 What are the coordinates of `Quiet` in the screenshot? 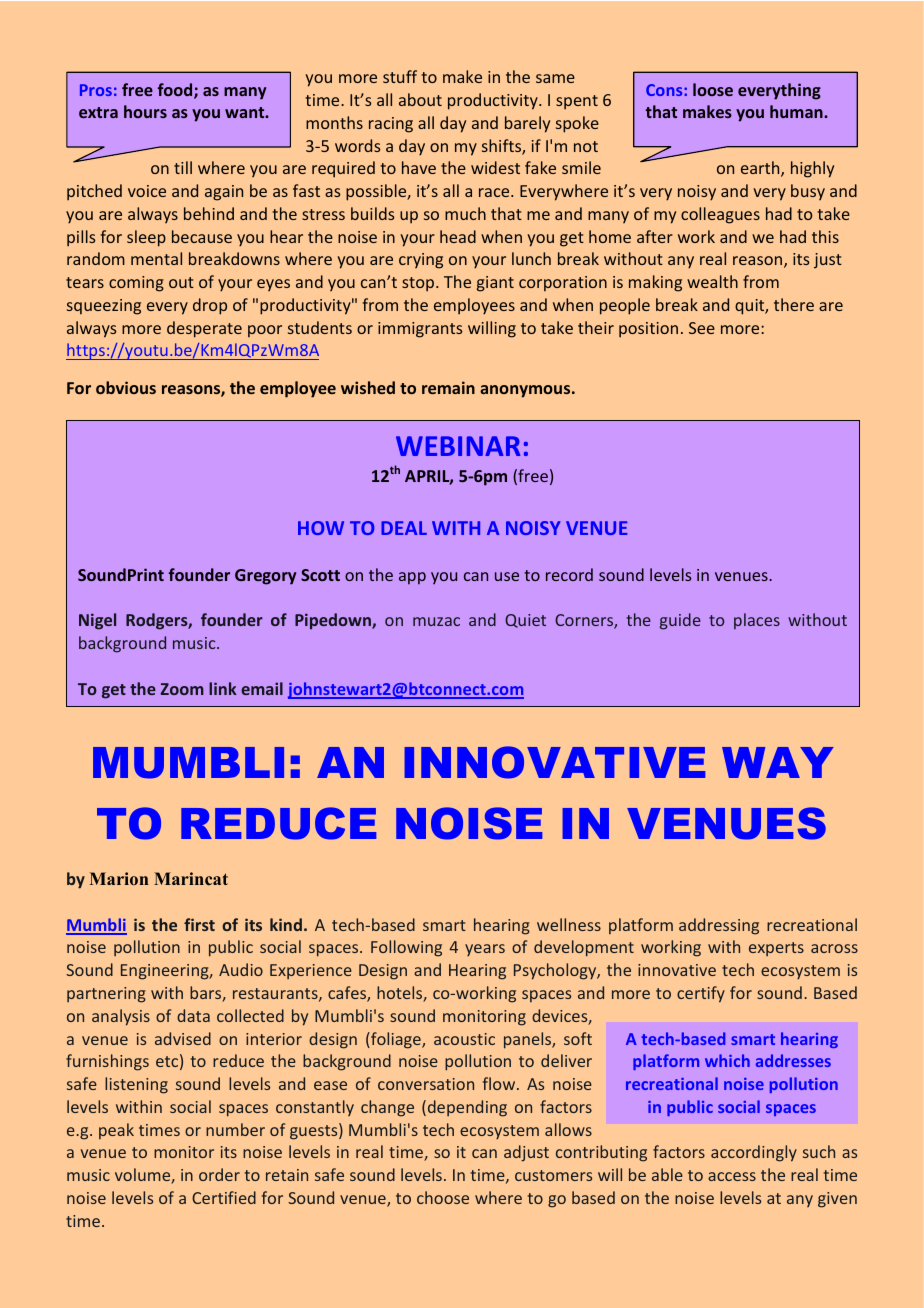 It's located at (525, 621).
